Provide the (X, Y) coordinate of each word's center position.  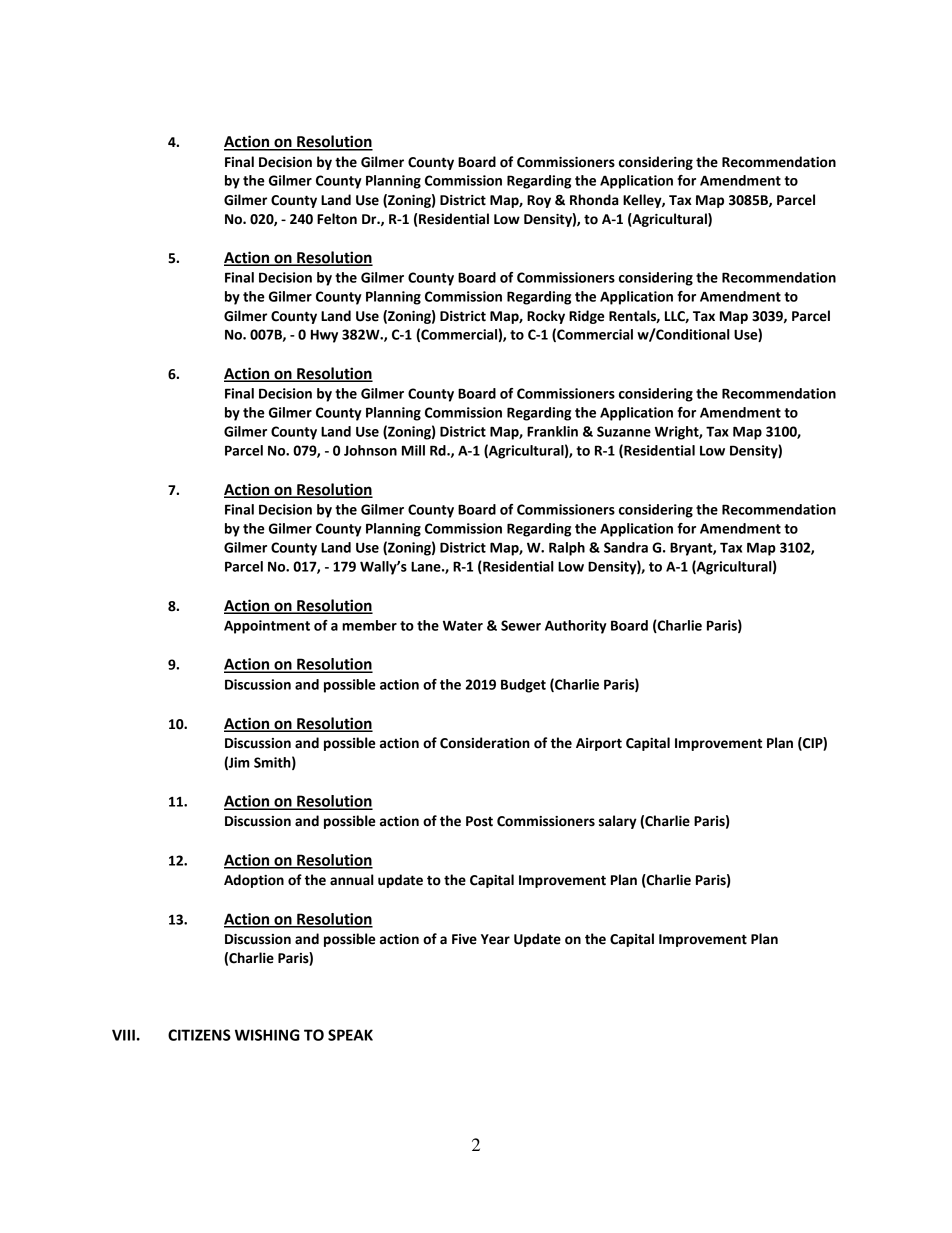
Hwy (324, 336)
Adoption (254, 881)
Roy (539, 201)
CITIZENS (199, 1035)
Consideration (485, 743)
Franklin (552, 431)
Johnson (370, 450)
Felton (337, 219)
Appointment (267, 627)
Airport (599, 744)
